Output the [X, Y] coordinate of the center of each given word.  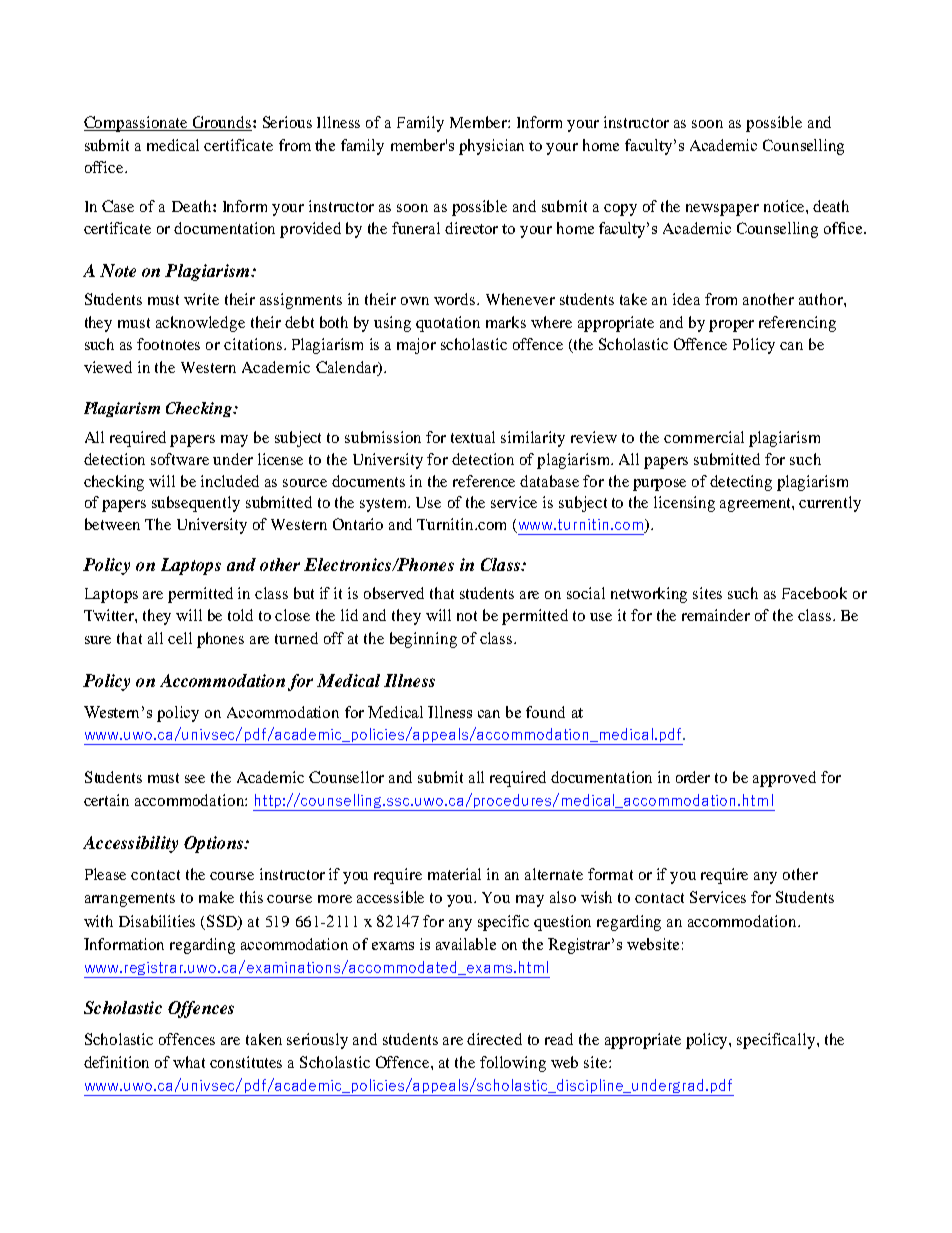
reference [484, 481]
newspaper [722, 210]
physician [491, 147]
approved [784, 779]
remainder [716, 615]
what [189, 1062]
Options [215, 844]
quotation [448, 324]
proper [731, 326]
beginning [423, 640]
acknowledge [200, 324]
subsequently [196, 504]
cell [180, 638]
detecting [741, 483]
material [454, 874]
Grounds [222, 123]
